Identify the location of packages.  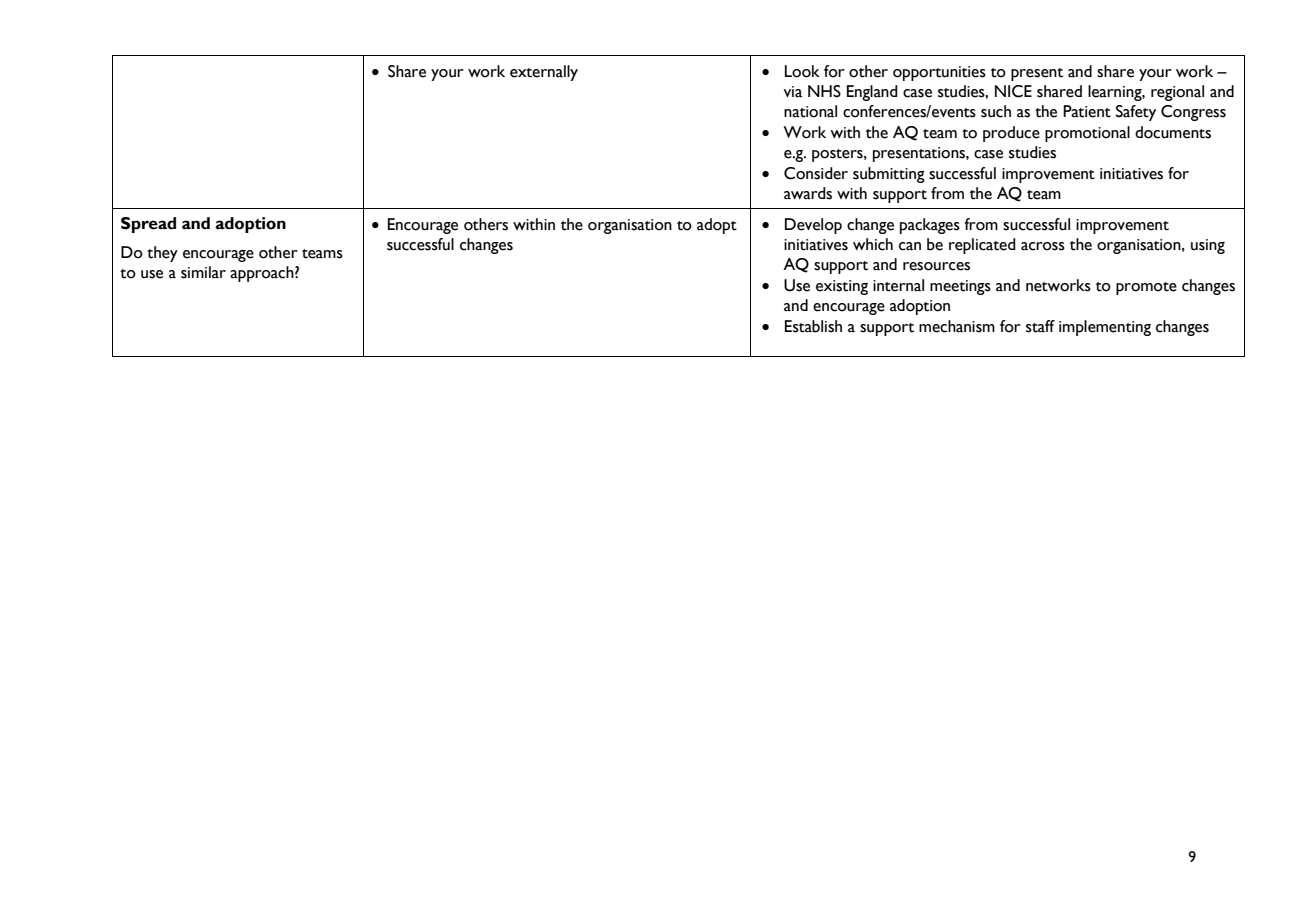
(930, 226).
